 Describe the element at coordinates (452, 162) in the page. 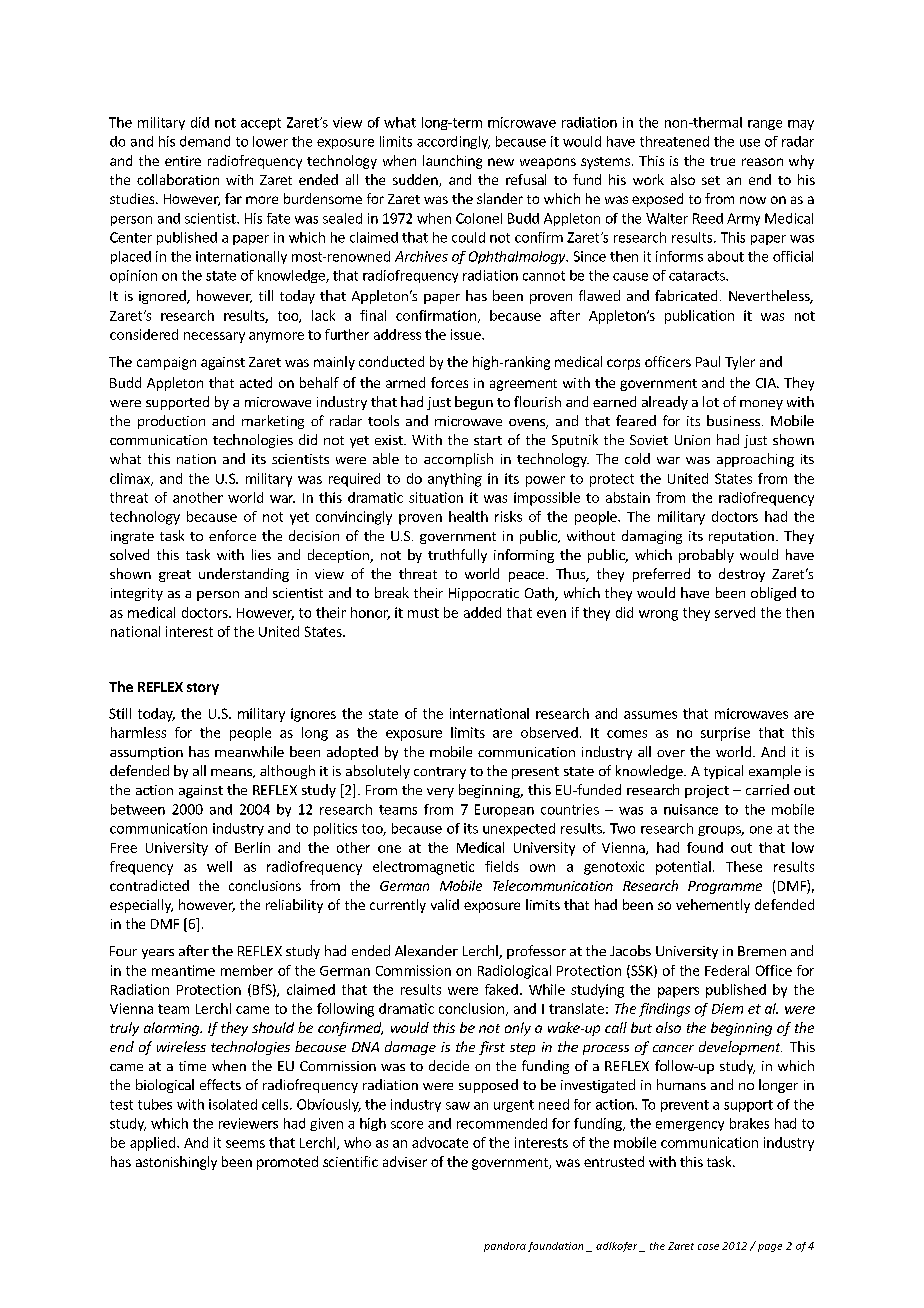

I see `launching` at that location.
